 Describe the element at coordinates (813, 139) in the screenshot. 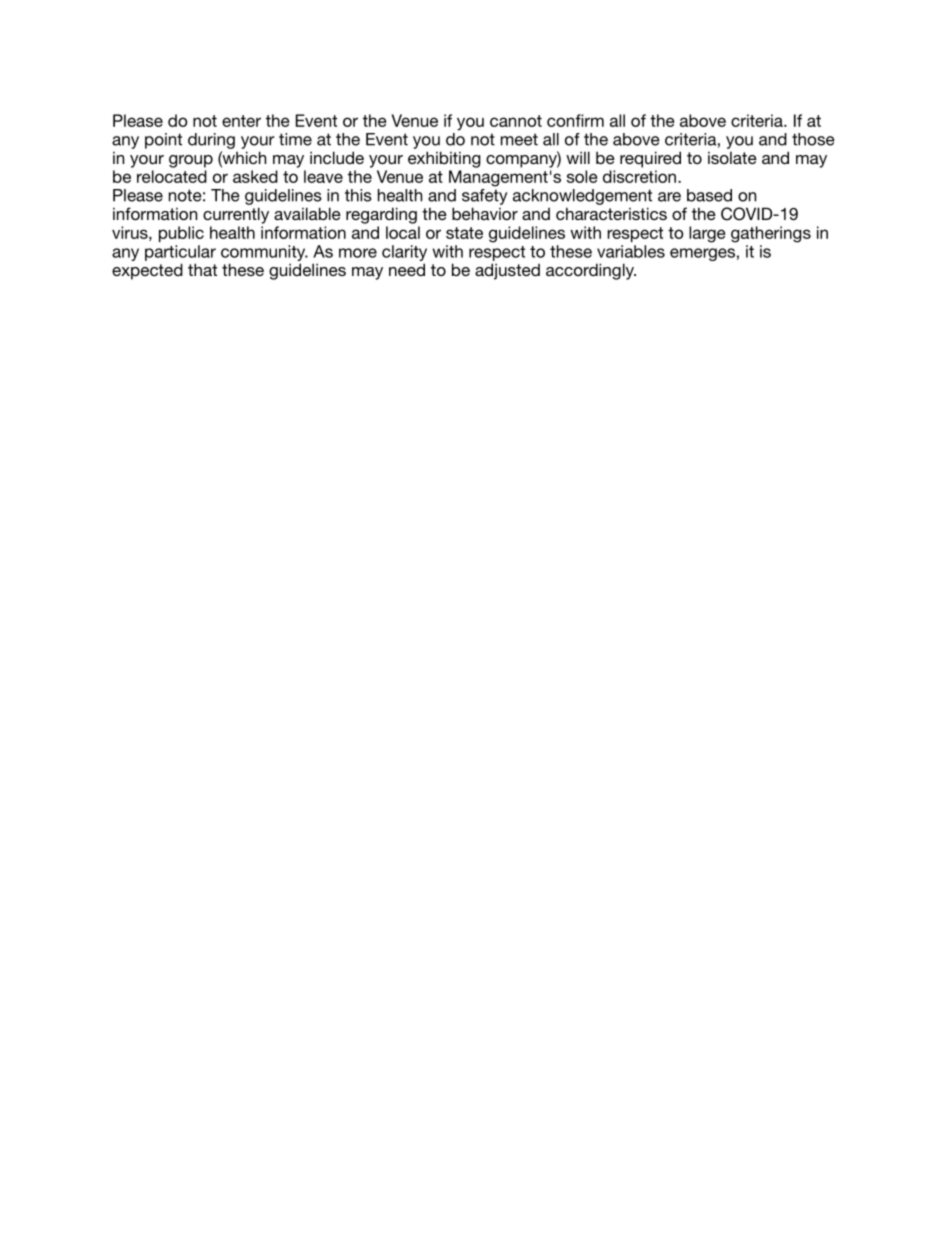

I see `those` at that location.
